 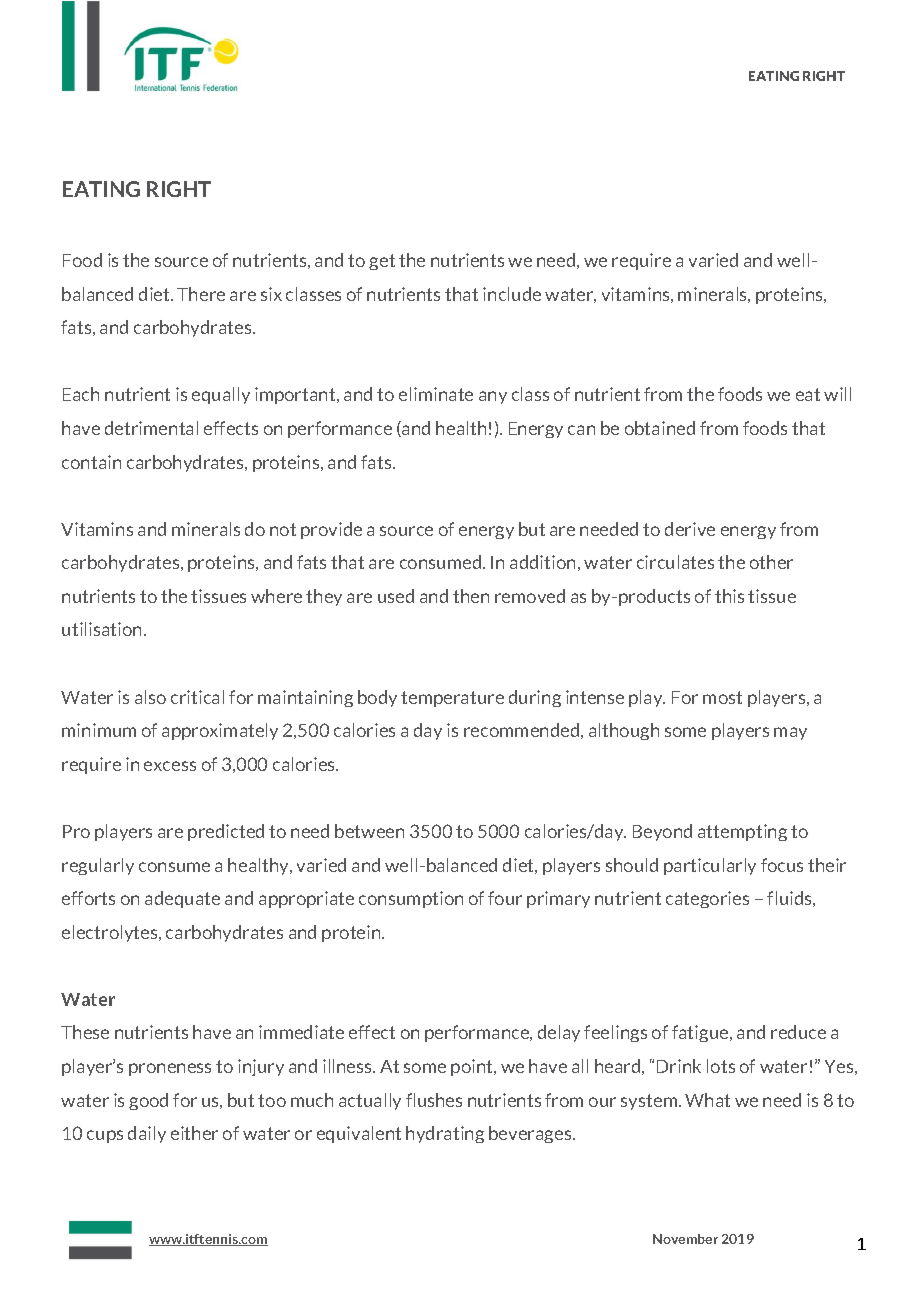 I want to click on utilisation, so click(x=103, y=629).
